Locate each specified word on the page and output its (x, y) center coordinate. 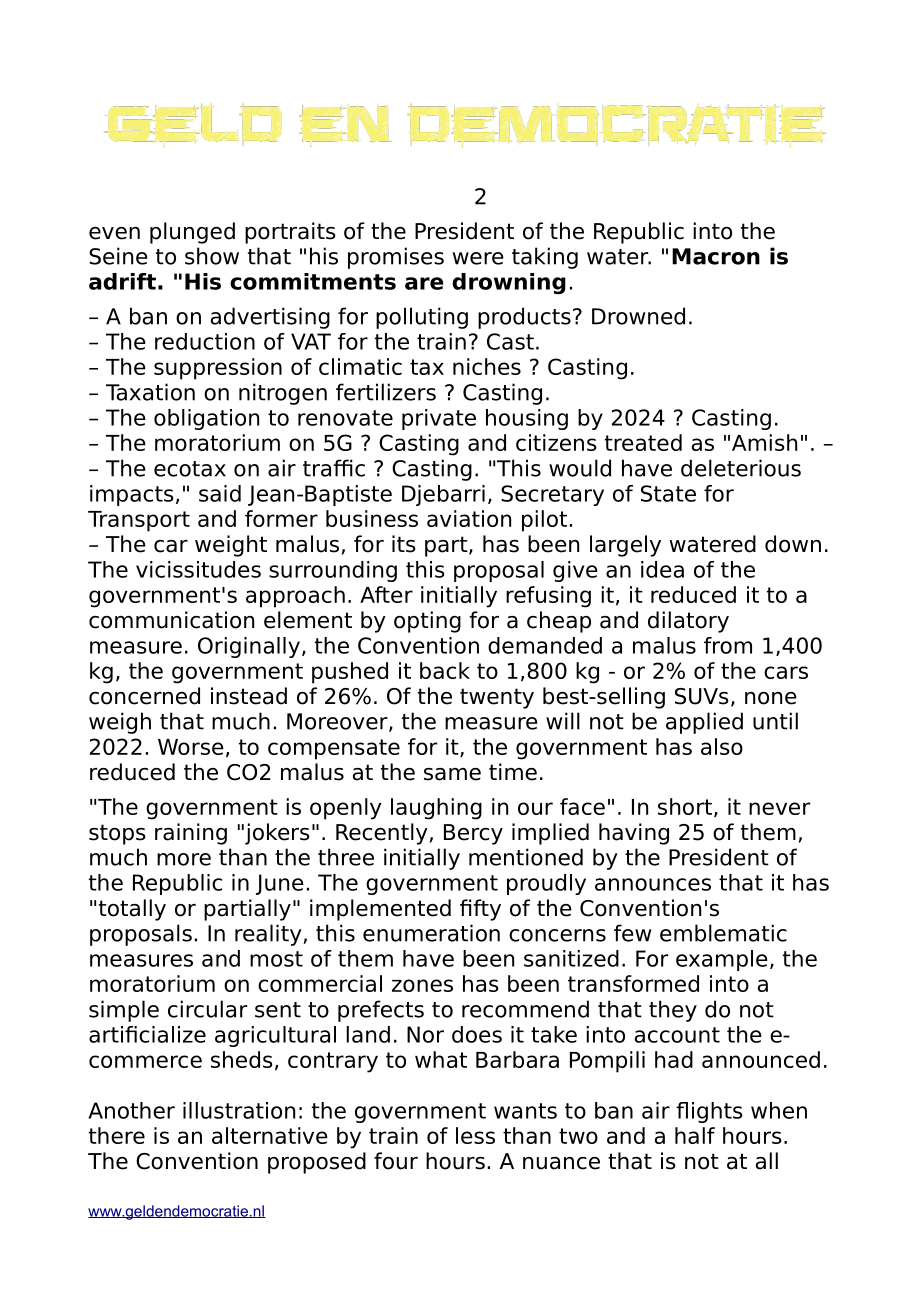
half (695, 1135)
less (475, 1135)
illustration (239, 1110)
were (478, 258)
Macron (716, 256)
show (212, 256)
